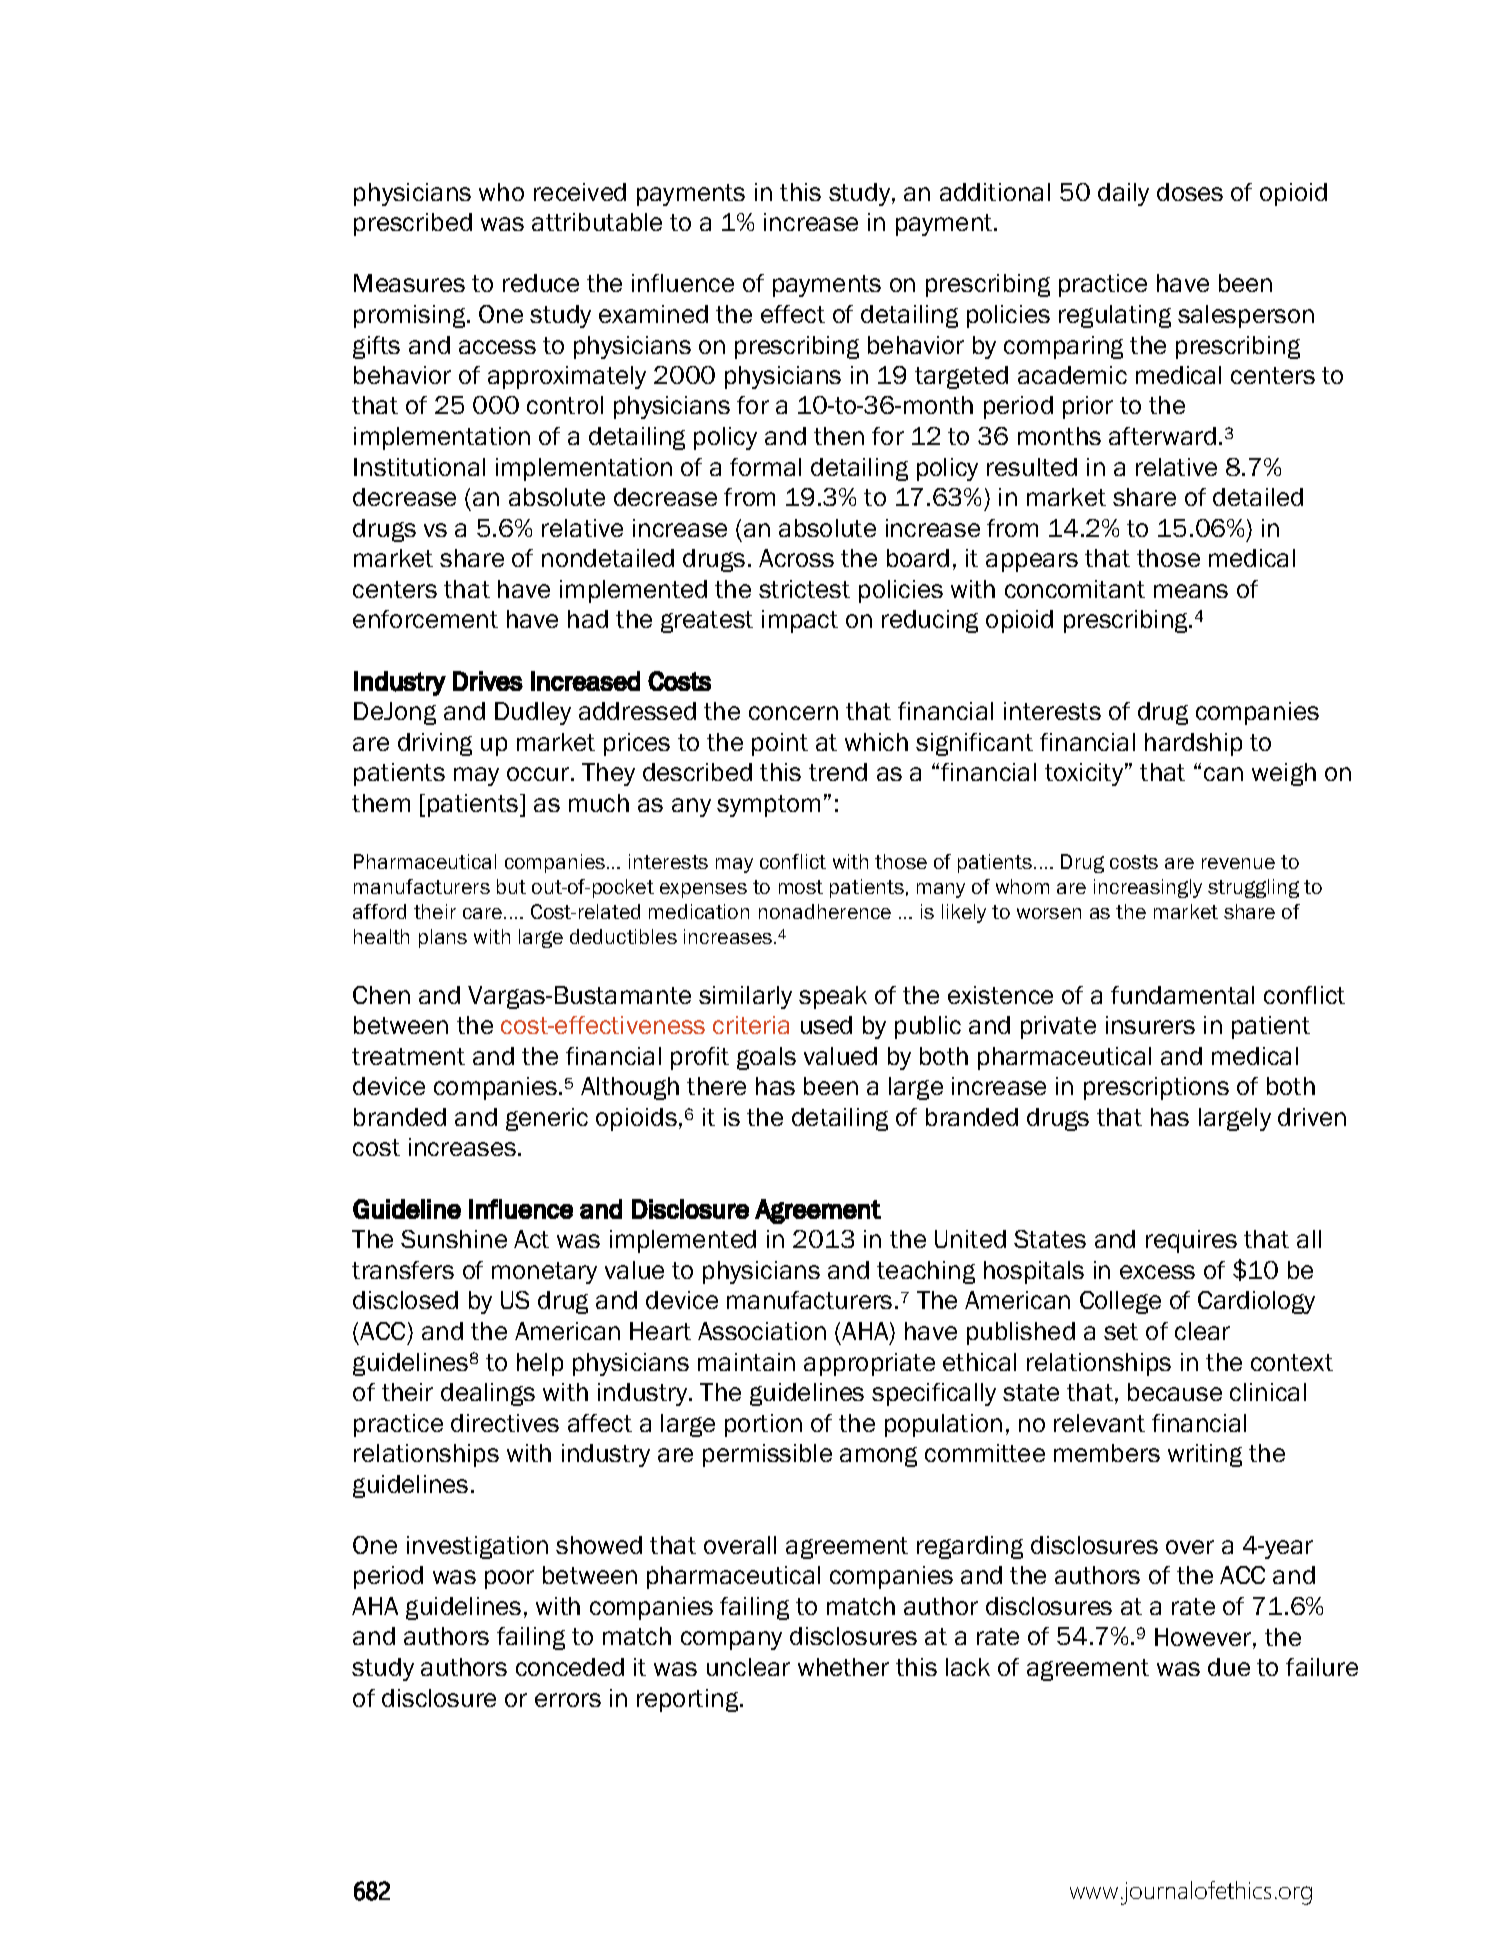 The height and width of the screenshot is (1941, 1500). Describe the element at coordinates (1229, 1667) in the screenshot. I see `due` at that location.
